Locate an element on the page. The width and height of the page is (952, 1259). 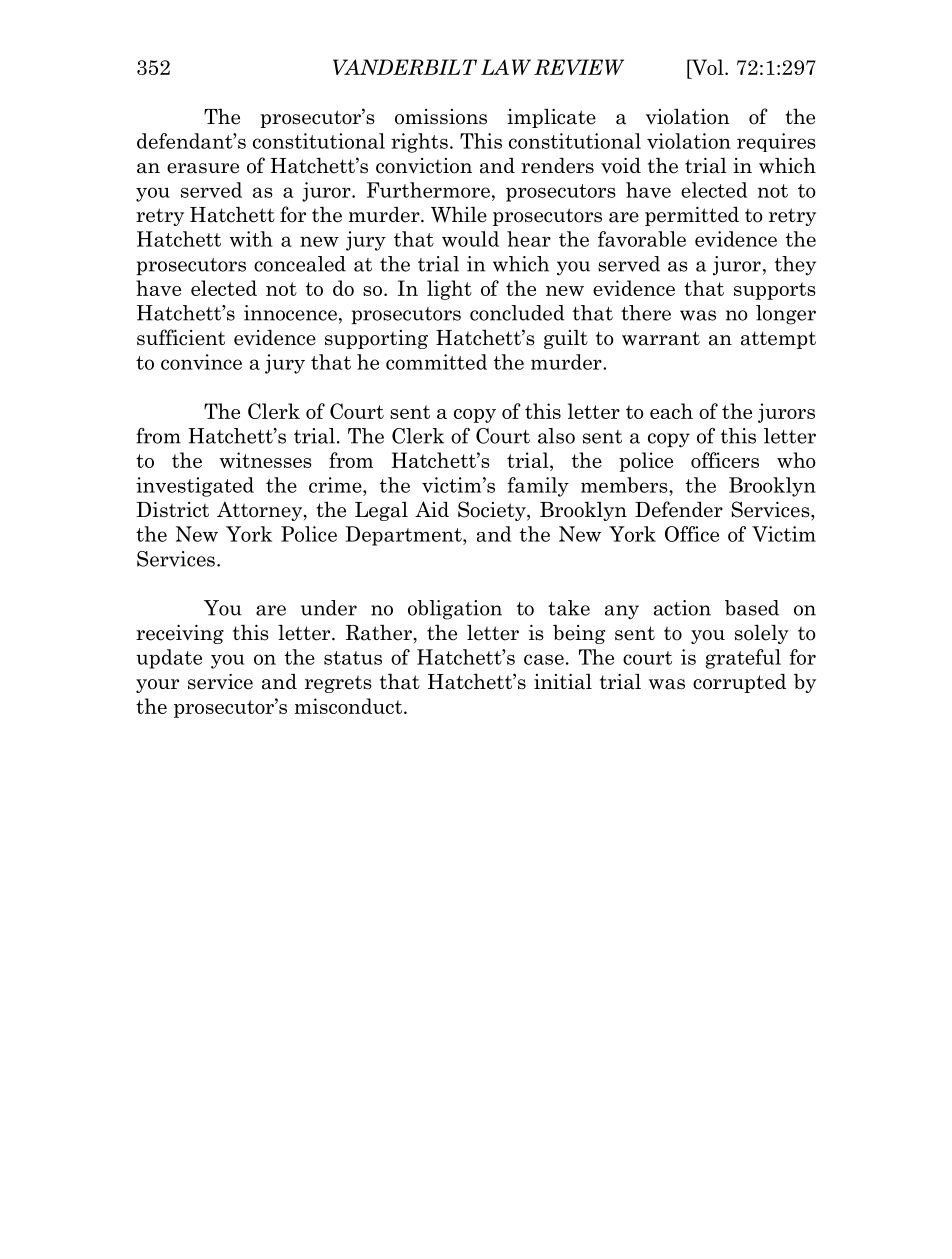
Defender is located at coordinates (679, 509).
